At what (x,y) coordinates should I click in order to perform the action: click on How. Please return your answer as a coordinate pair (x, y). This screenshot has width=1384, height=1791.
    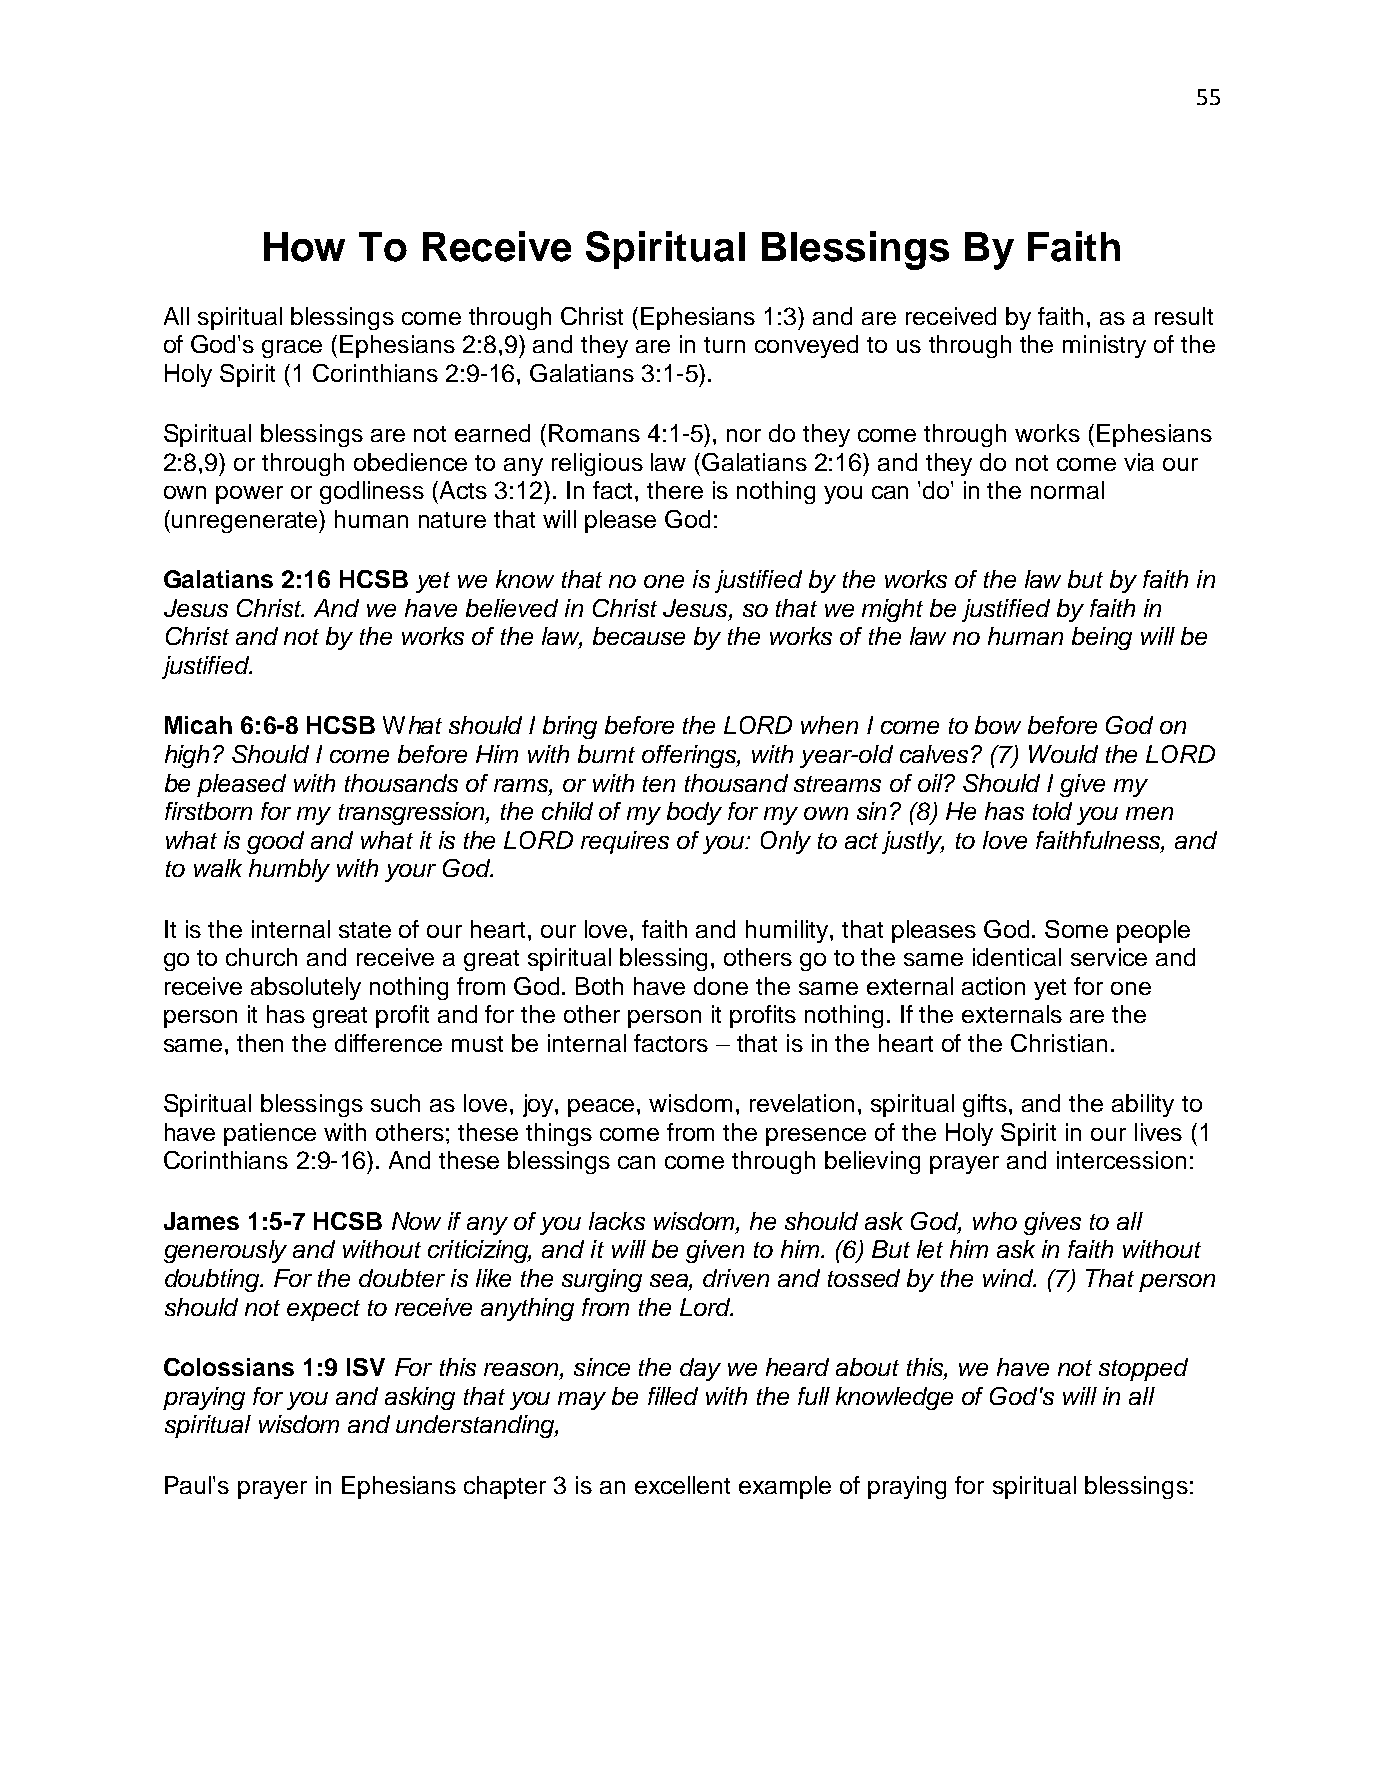
    Looking at the image, I should click on (304, 247).
